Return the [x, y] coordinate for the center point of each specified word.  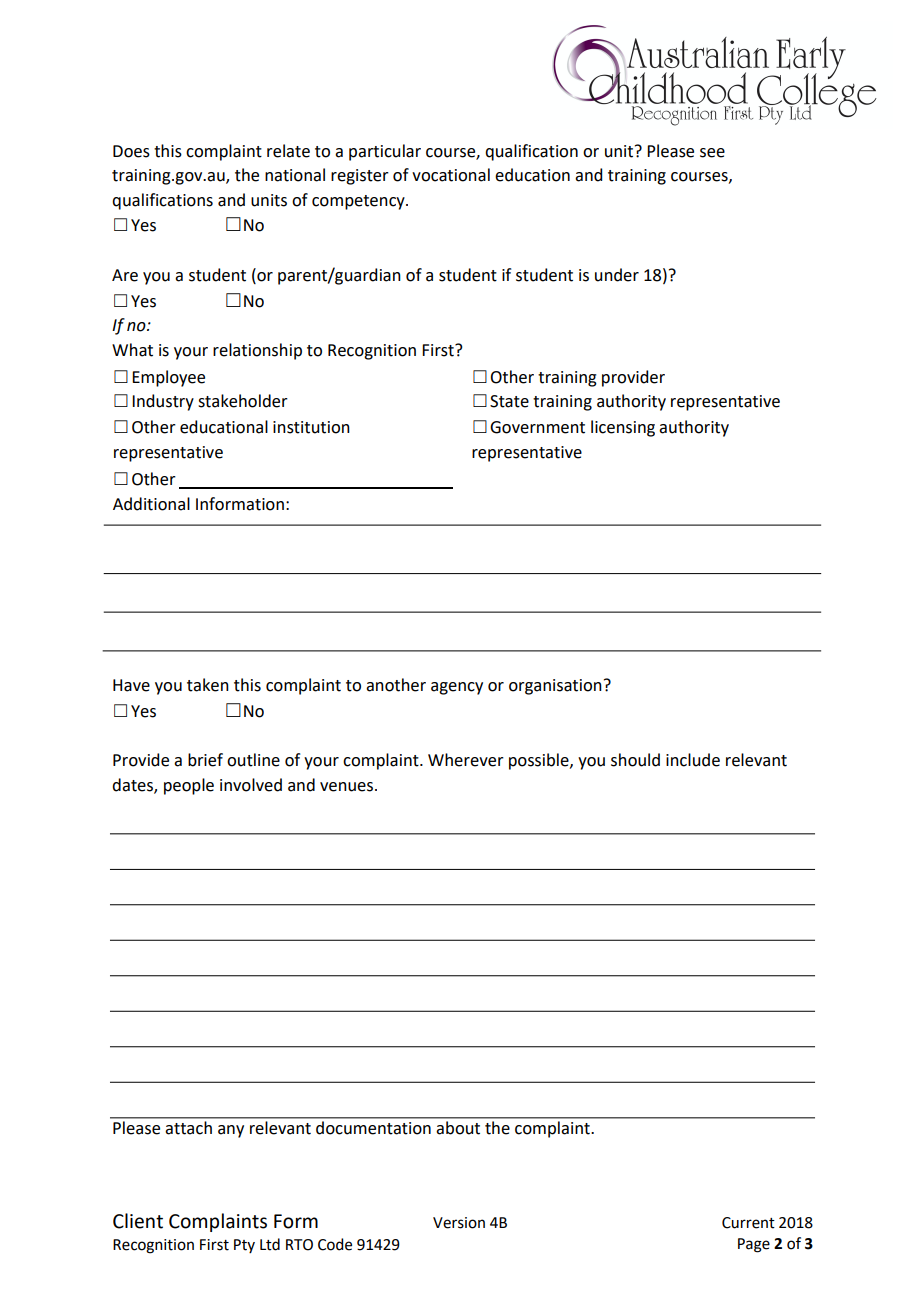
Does [131, 151]
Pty [244, 1246]
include [693, 760]
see [712, 153]
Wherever [466, 760]
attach [189, 1127]
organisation [555, 687]
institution [311, 427]
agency [457, 688]
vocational [451, 175]
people [189, 786]
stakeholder [243, 401]
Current [748, 1223]
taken [208, 685]
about [458, 1127]
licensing [623, 428]
